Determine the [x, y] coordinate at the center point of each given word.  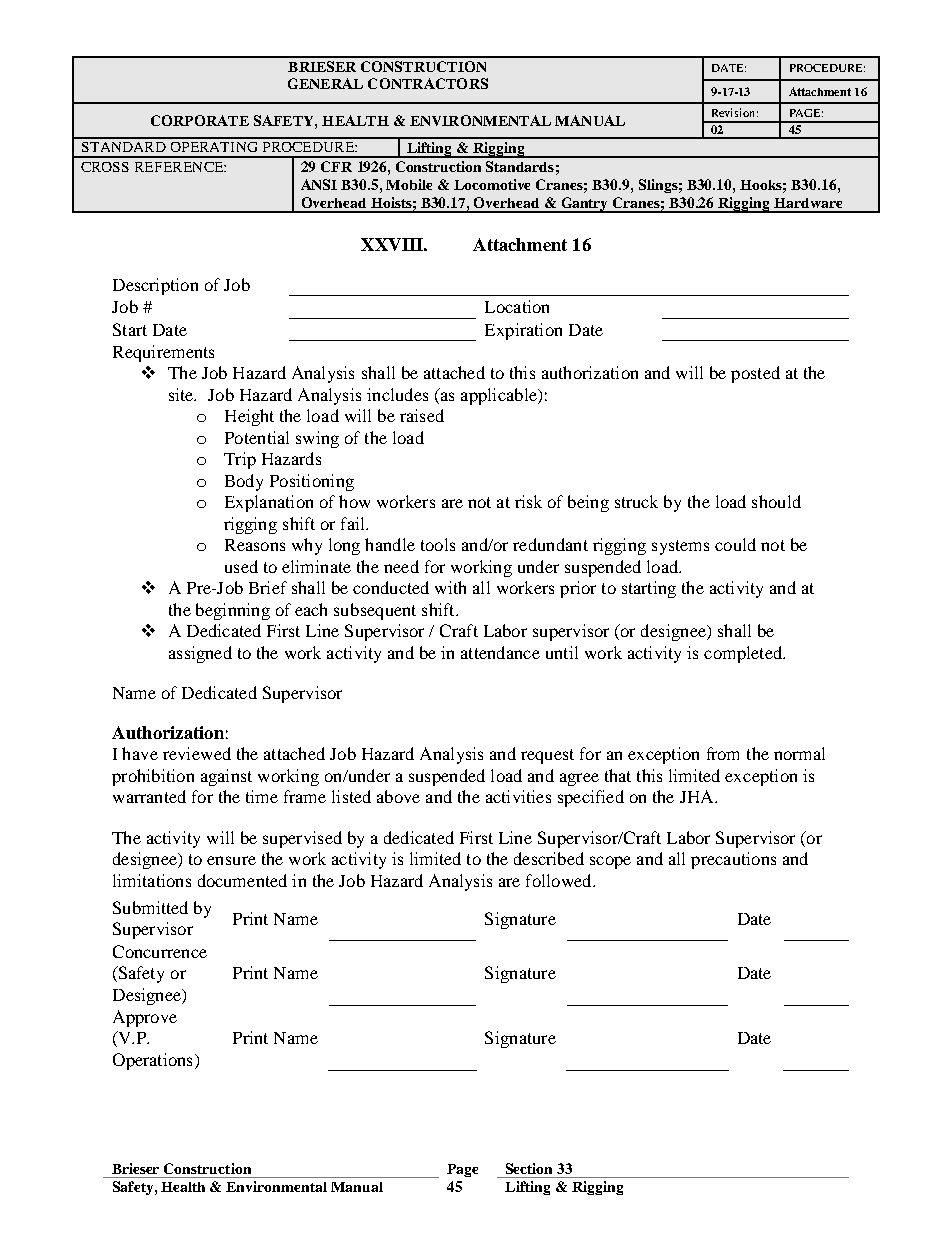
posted [755, 374]
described [549, 858]
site [182, 394]
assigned [200, 654]
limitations [152, 880]
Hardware [808, 203]
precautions [733, 860]
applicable [500, 396]
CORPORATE [200, 120]
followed [560, 880]
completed [744, 654]
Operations [152, 1061]
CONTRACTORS [428, 83]
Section [529, 1168]
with [450, 587]
